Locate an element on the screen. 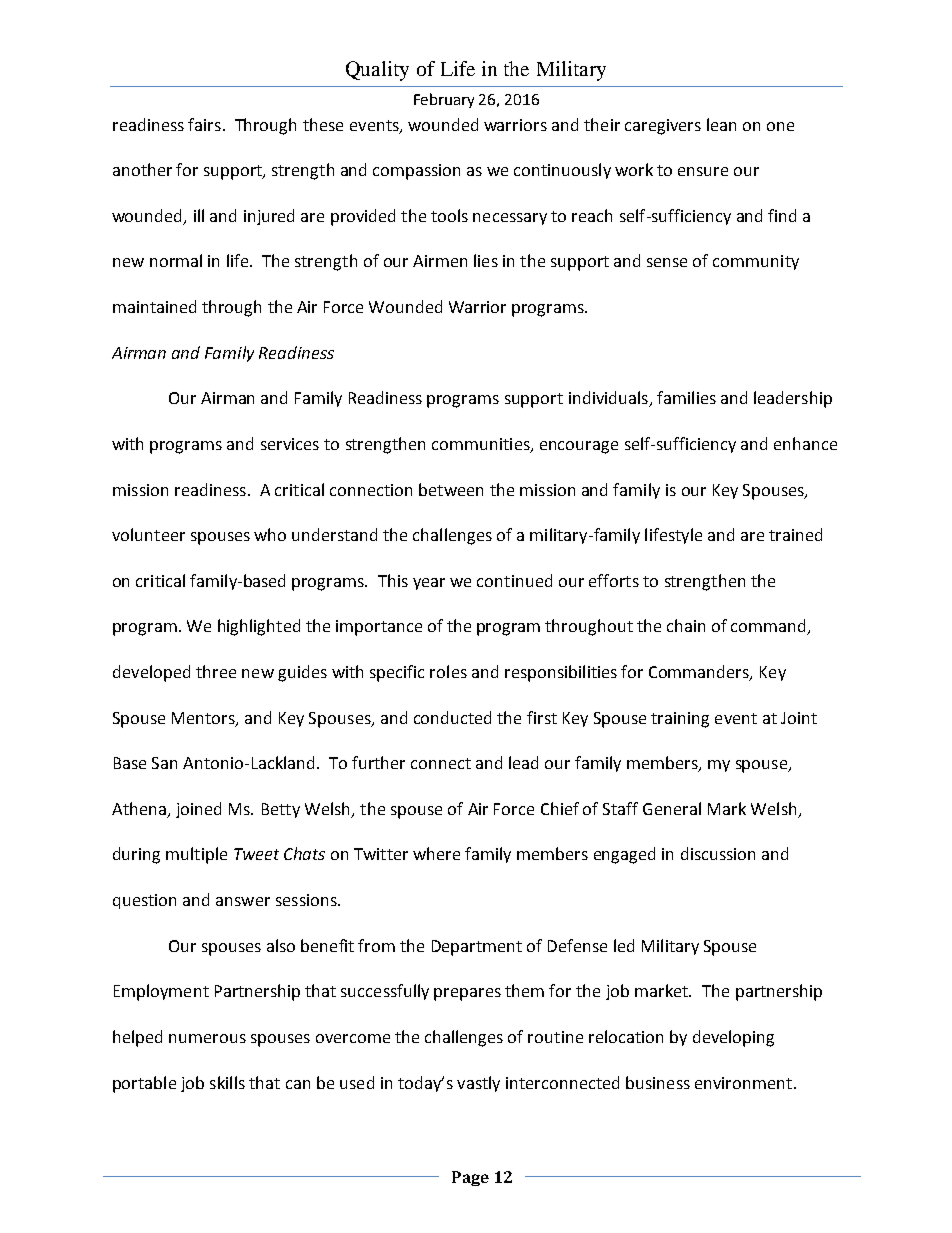  Page is located at coordinates (470, 1178).
